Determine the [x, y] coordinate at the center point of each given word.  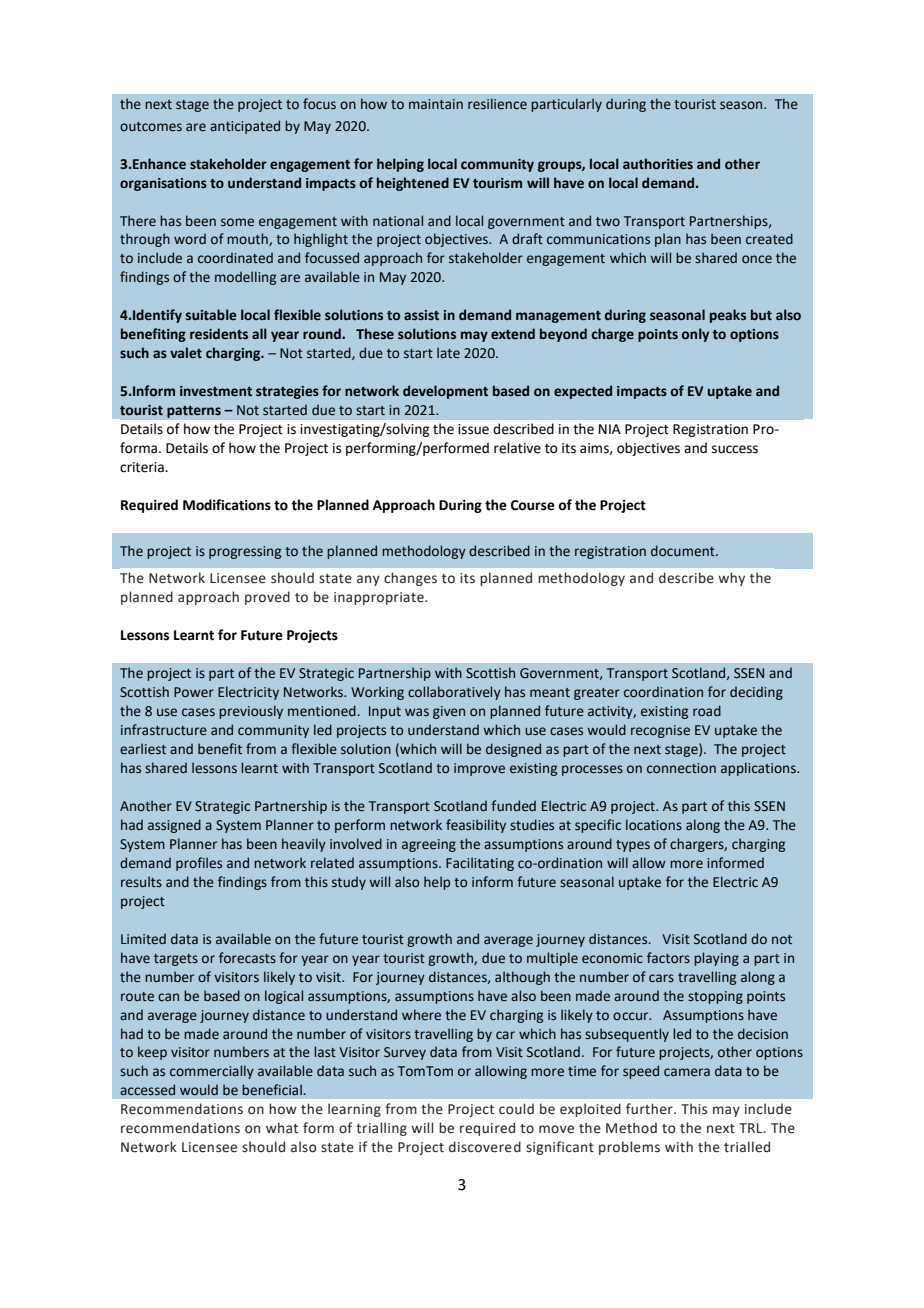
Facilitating [480, 864]
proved [267, 598]
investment [216, 391]
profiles [199, 864]
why [731, 579]
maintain [436, 104]
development [445, 392]
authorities [658, 164]
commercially [212, 1072]
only [695, 335]
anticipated [245, 127]
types [633, 846]
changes [410, 579]
